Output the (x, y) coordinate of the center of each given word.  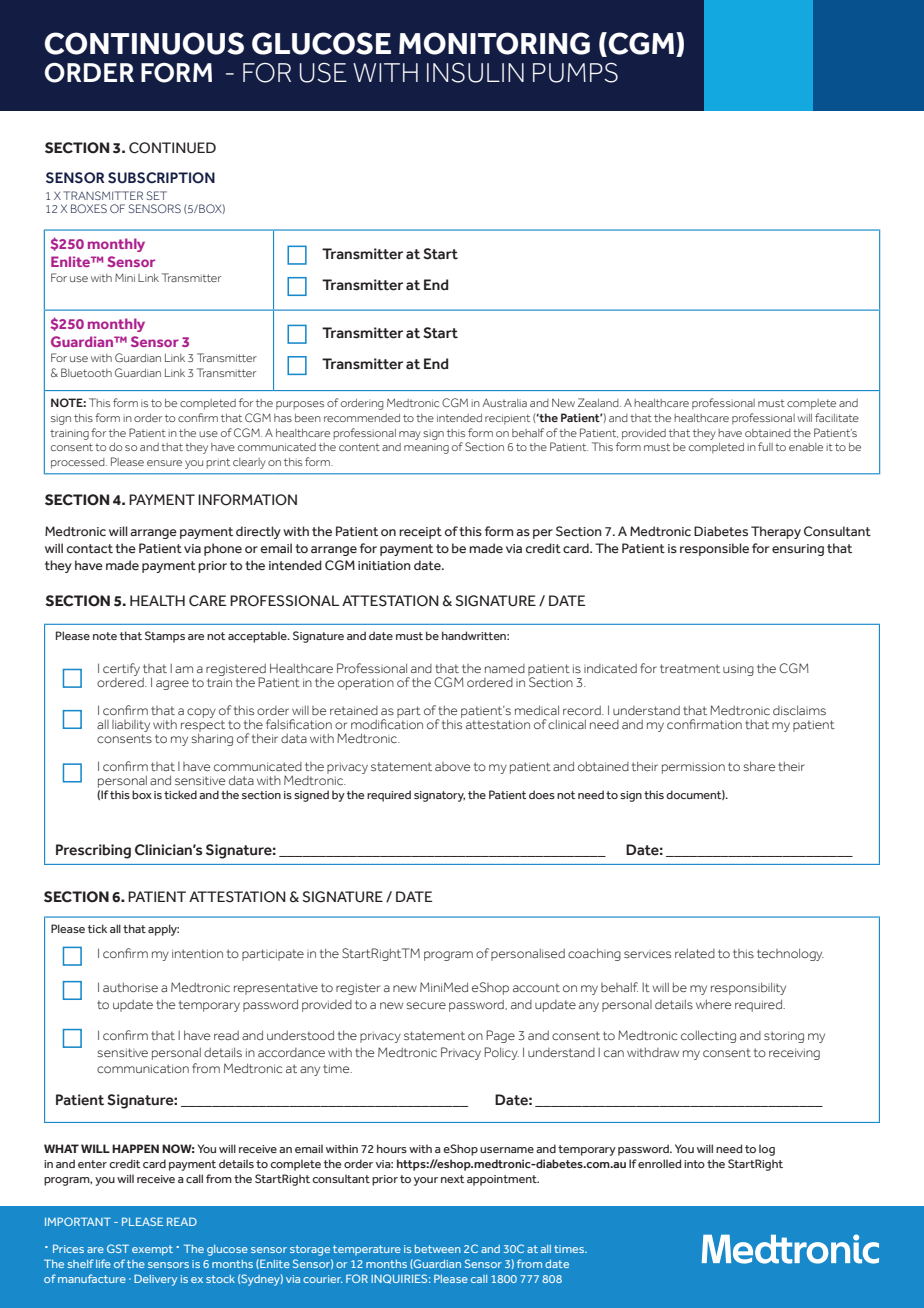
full (765, 446)
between (438, 1249)
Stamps (165, 637)
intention (197, 953)
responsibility (748, 988)
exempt (152, 1250)
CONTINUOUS (144, 43)
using (738, 671)
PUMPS (575, 73)
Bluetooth (86, 372)
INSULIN (475, 73)
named (505, 668)
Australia (504, 403)
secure (426, 1005)
